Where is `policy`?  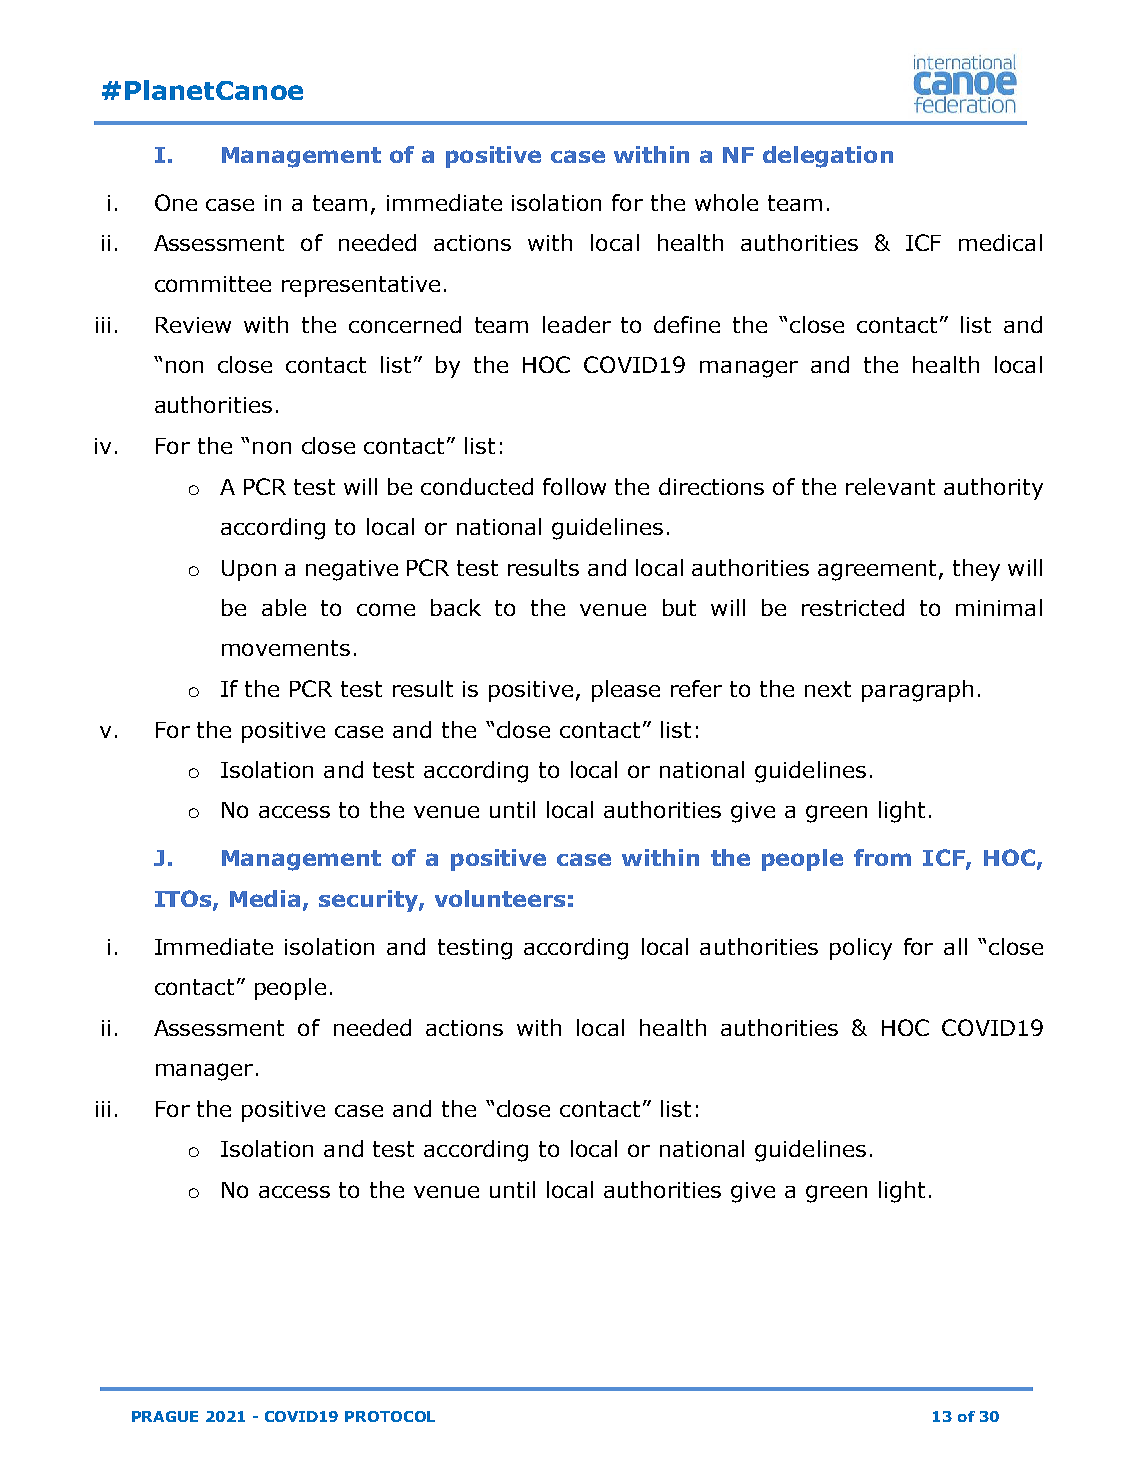 policy is located at coordinates (861, 949).
